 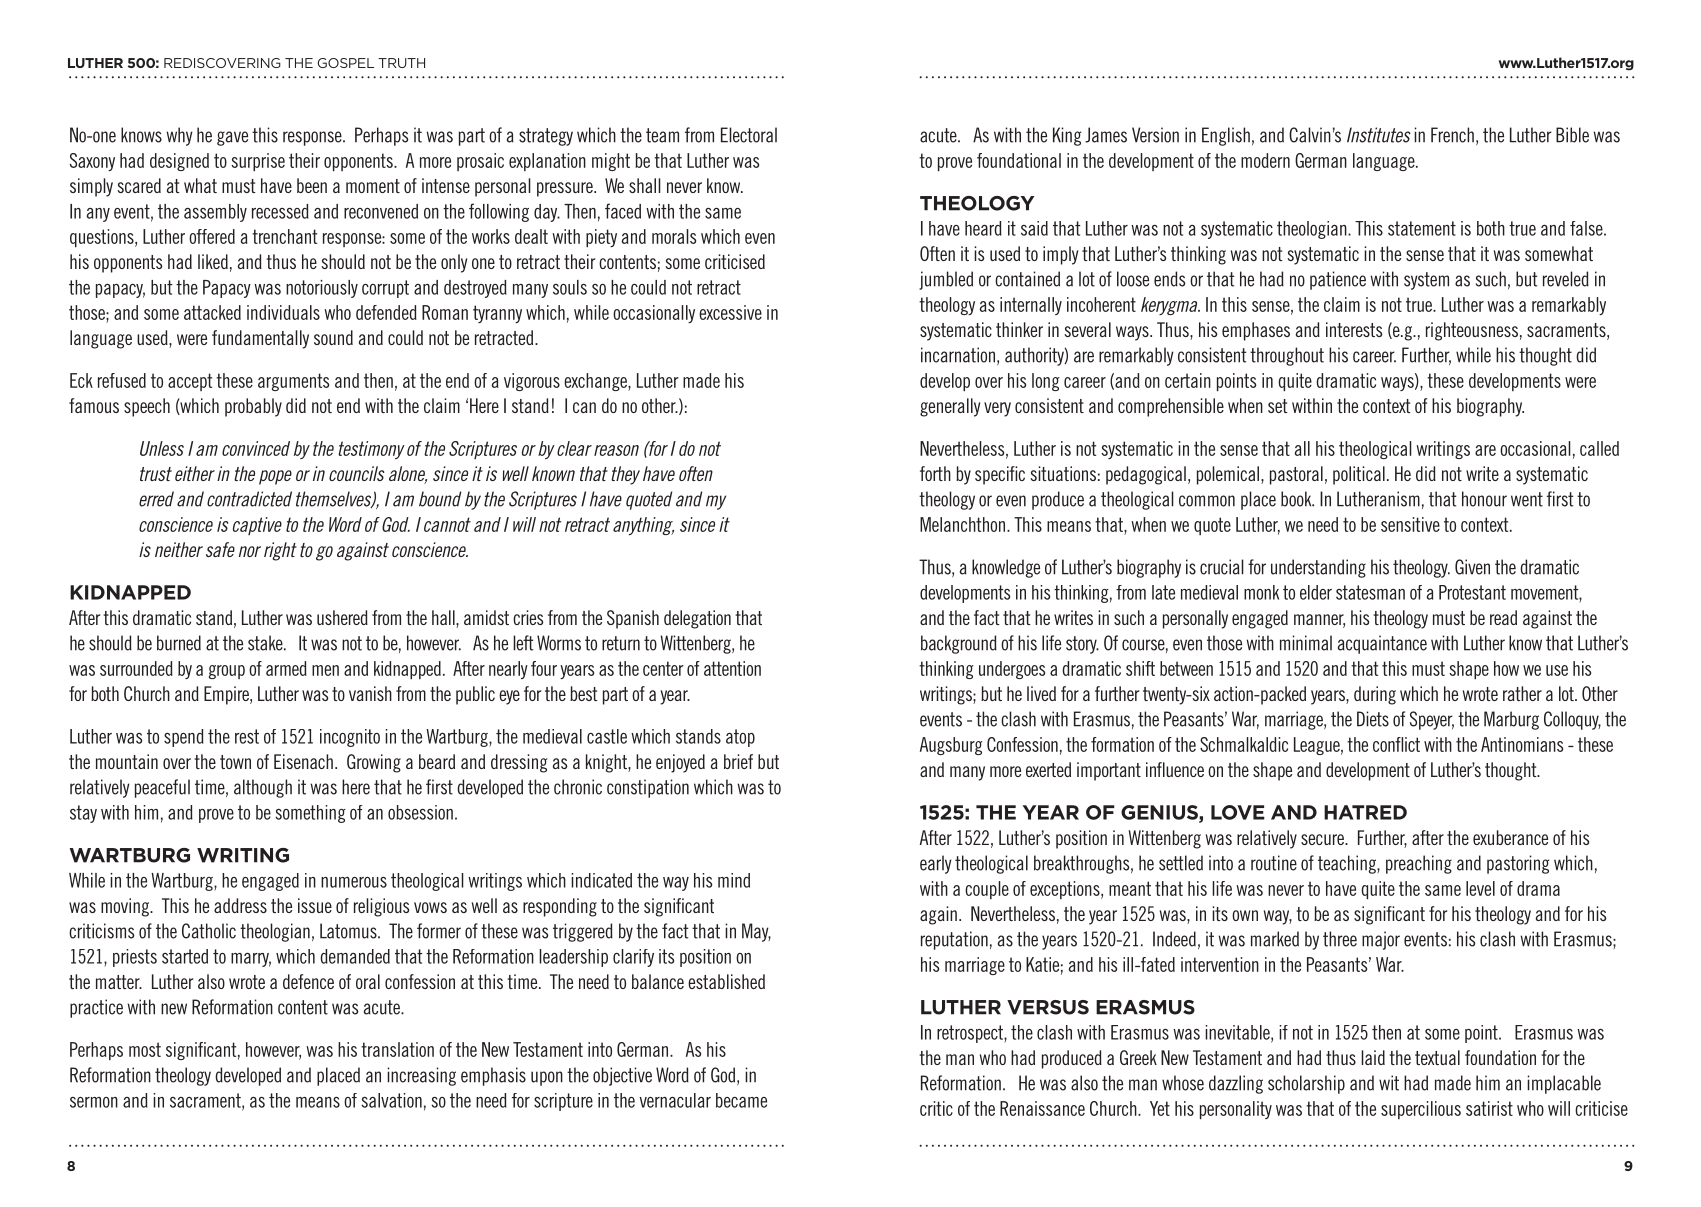 I want to click on French, so click(x=1452, y=135).
